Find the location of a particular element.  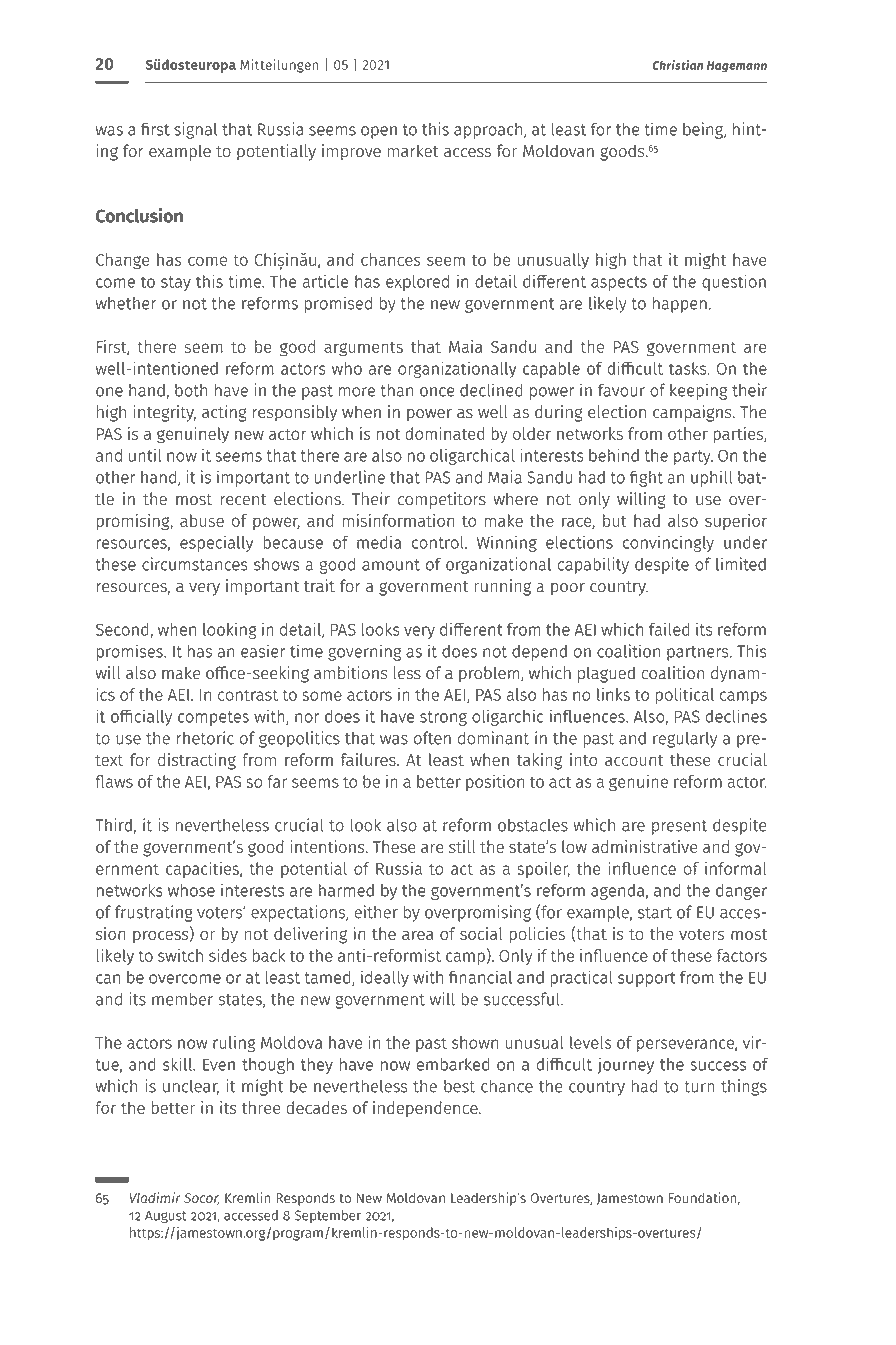

September is located at coordinates (328, 1216).
